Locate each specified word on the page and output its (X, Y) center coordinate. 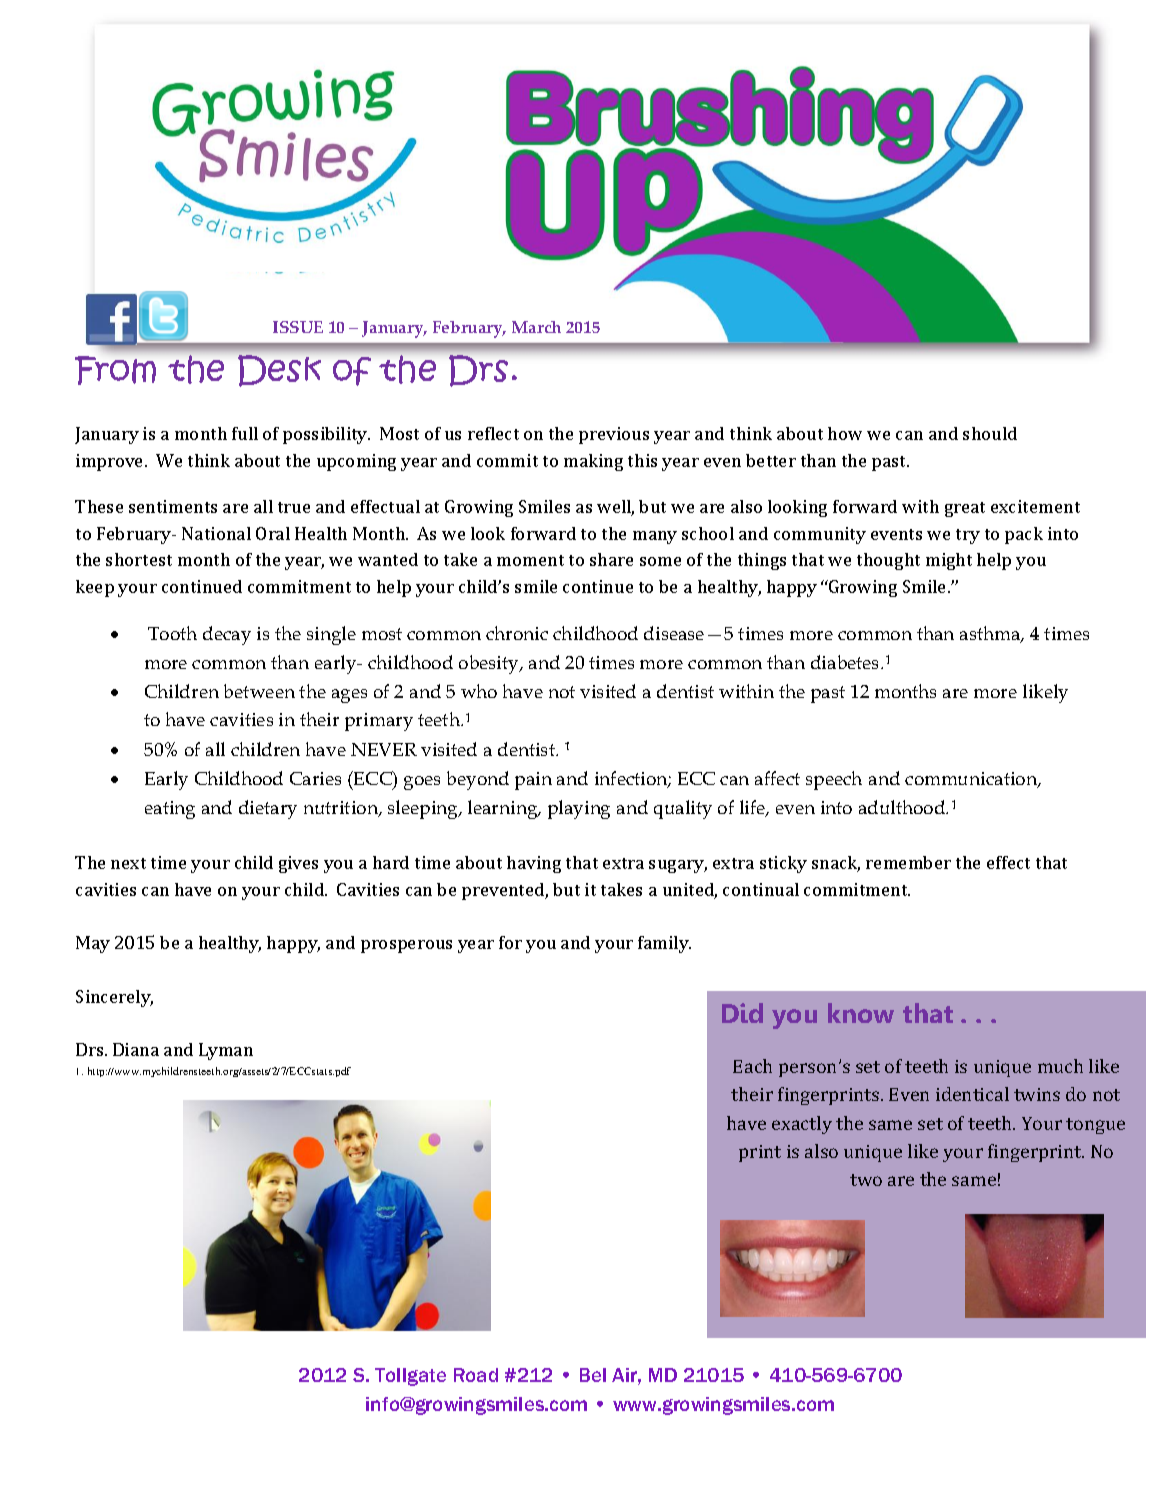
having (534, 864)
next (128, 863)
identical (972, 1094)
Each (752, 1066)
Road (476, 1375)
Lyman (226, 1051)
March (536, 327)
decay (227, 635)
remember (908, 862)
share (611, 559)
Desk (279, 371)
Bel (593, 1375)
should (990, 433)
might (949, 561)
